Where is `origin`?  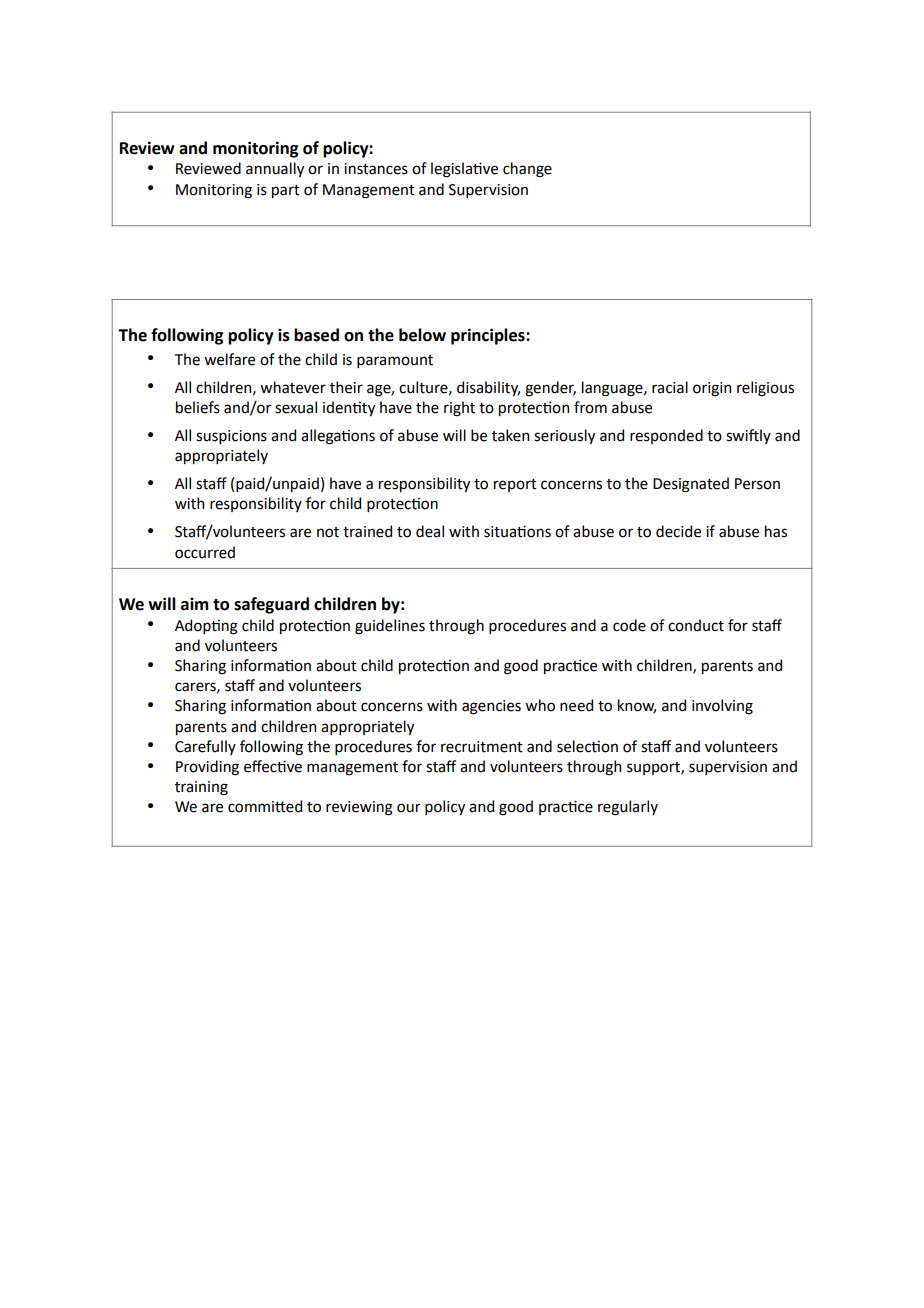 origin is located at coordinates (712, 389).
